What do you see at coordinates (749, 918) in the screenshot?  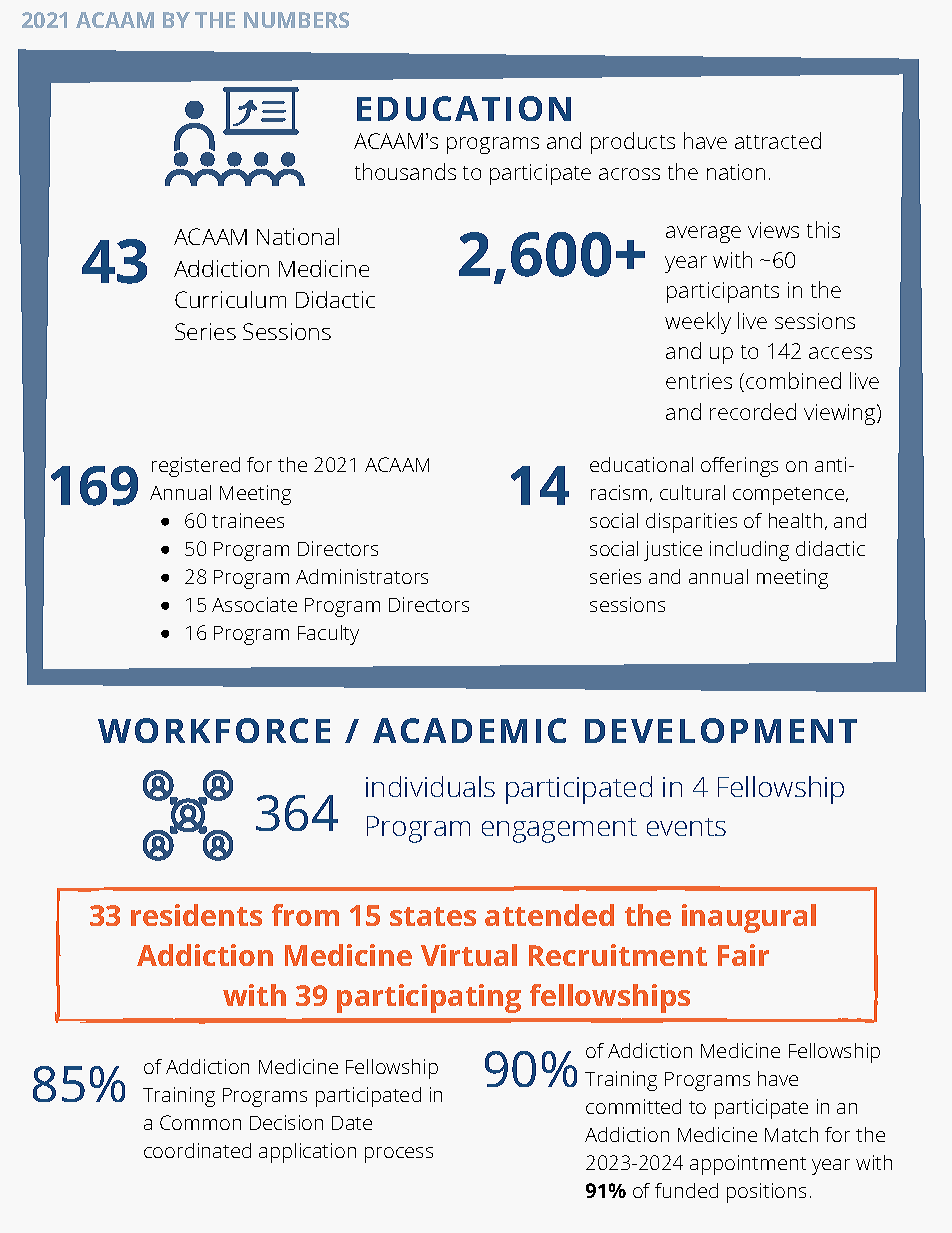 I see `inaugural` at bounding box center [749, 918].
